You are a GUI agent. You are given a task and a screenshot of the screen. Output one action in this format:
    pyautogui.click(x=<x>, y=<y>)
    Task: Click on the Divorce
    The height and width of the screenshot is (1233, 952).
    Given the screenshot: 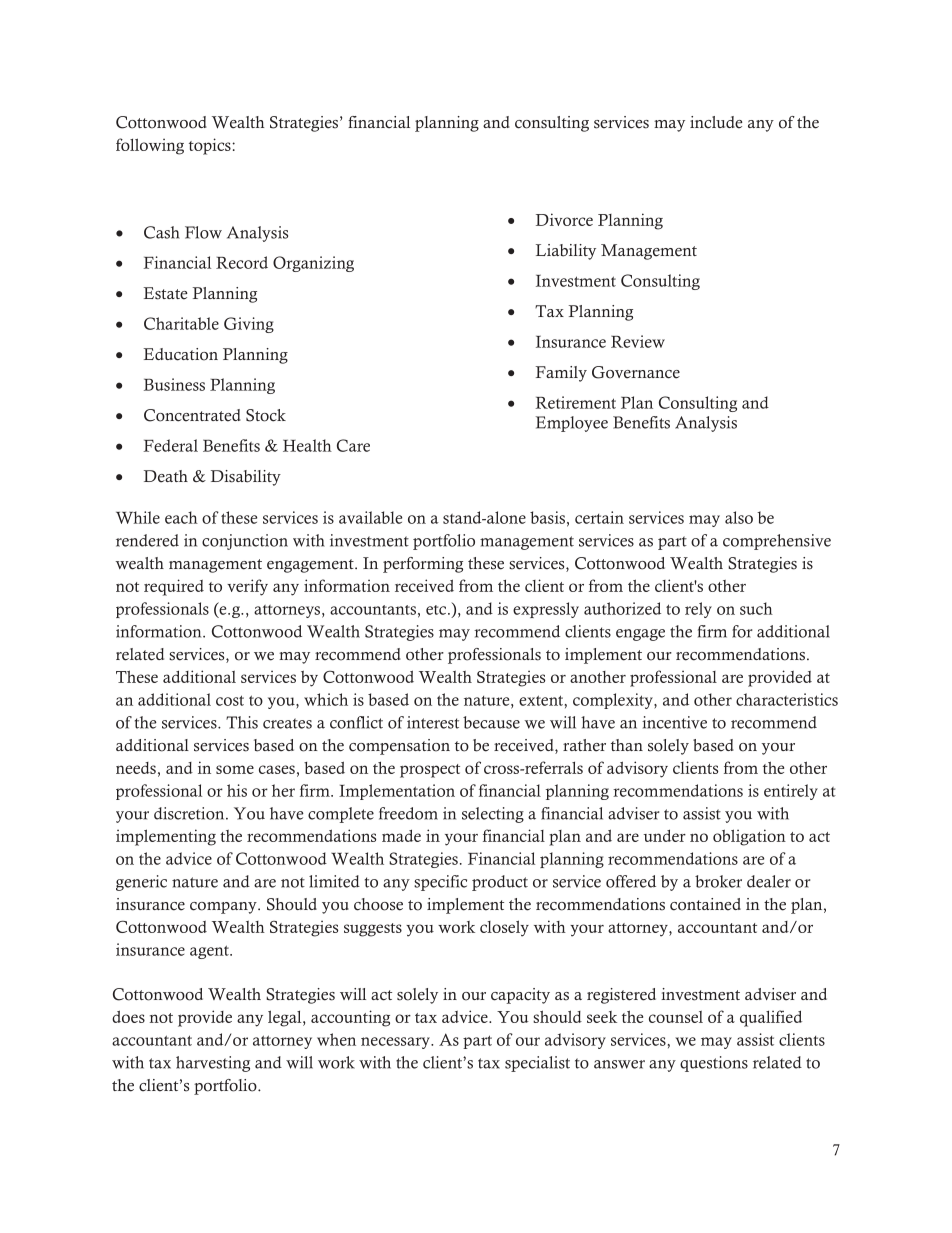 What is the action you would take?
    pyautogui.click(x=564, y=219)
